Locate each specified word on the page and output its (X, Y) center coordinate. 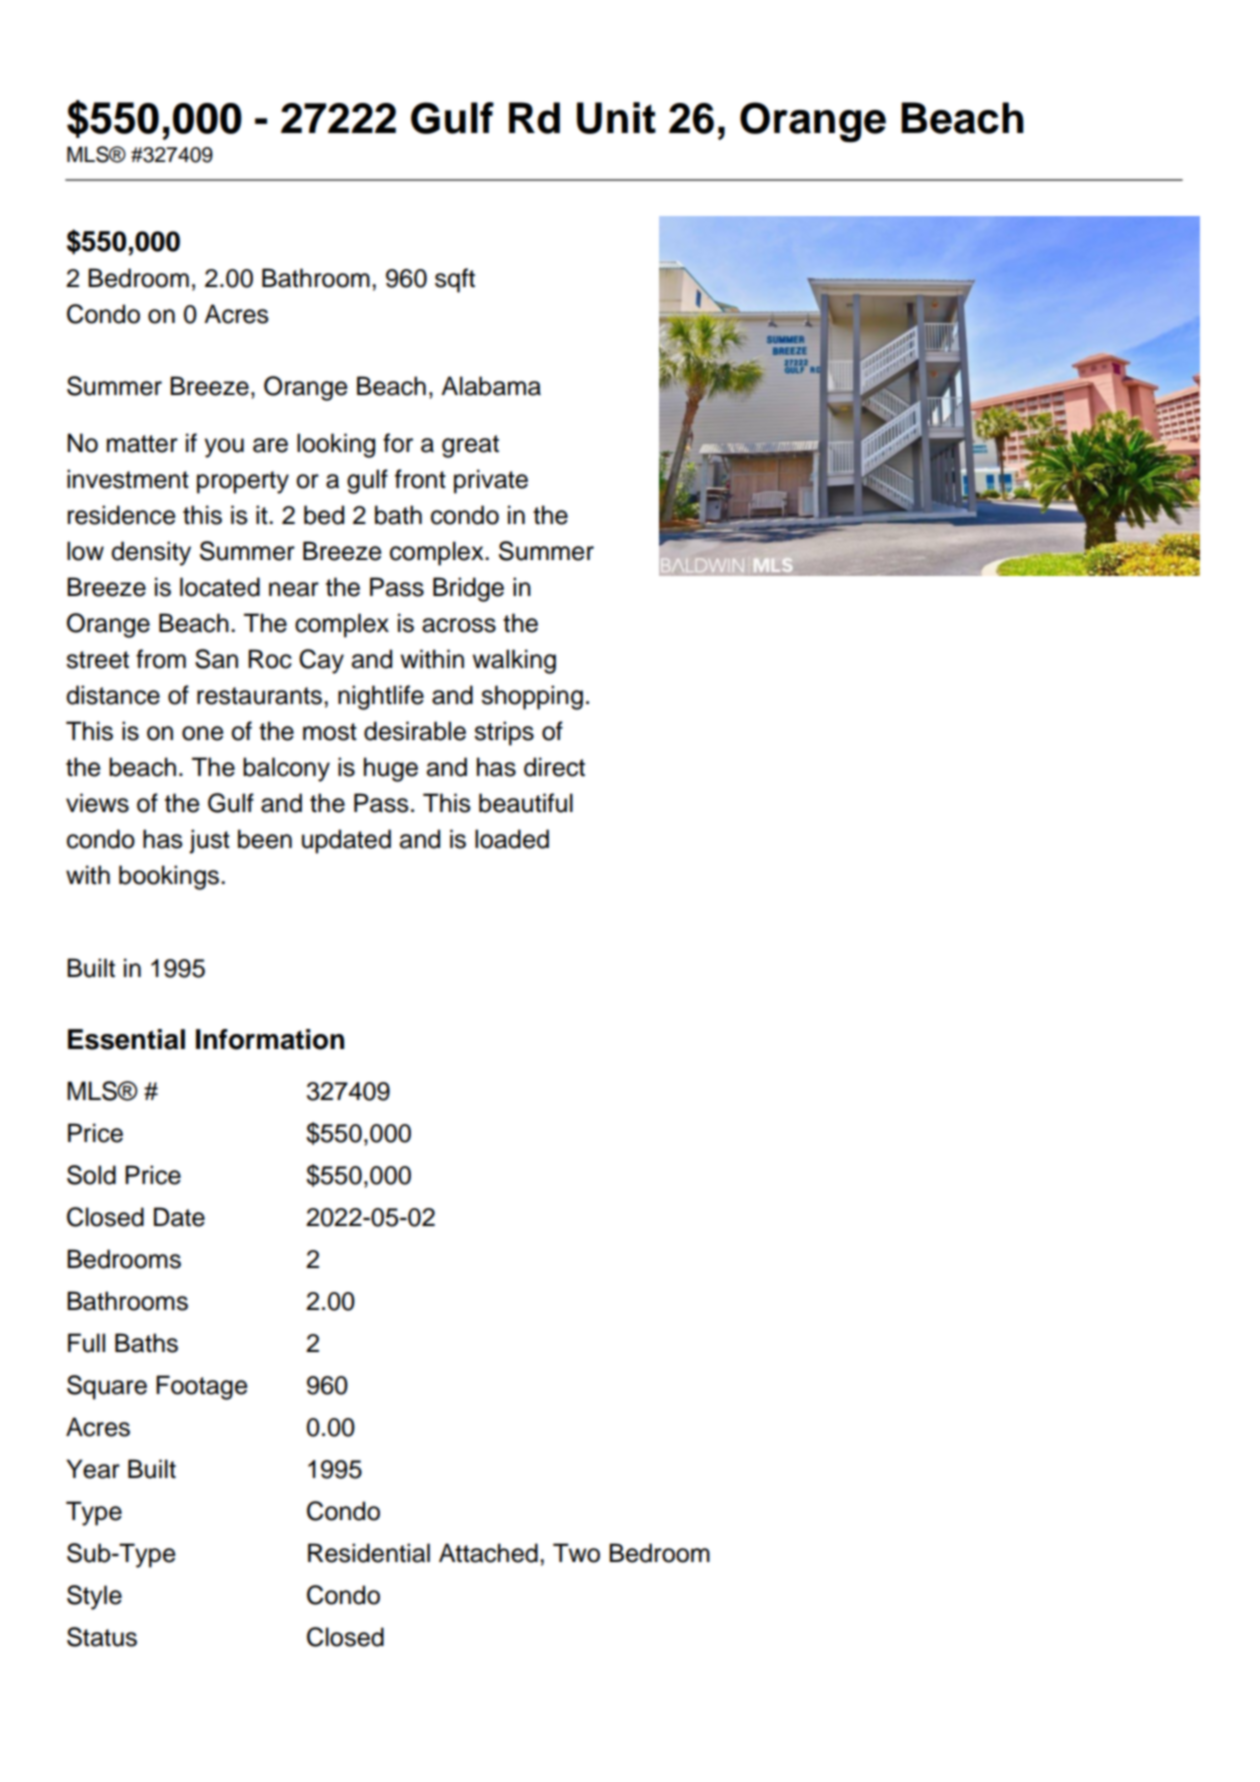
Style (94, 1597)
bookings (169, 877)
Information (270, 1039)
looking (336, 445)
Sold (91, 1175)
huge (391, 769)
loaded (512, 839)
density (151, 553)
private (491, 481)
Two (576, 1553)
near (294, 589)
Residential (369, 1553)
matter (142, 444)
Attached (488, 1553)
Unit (616, 118)
